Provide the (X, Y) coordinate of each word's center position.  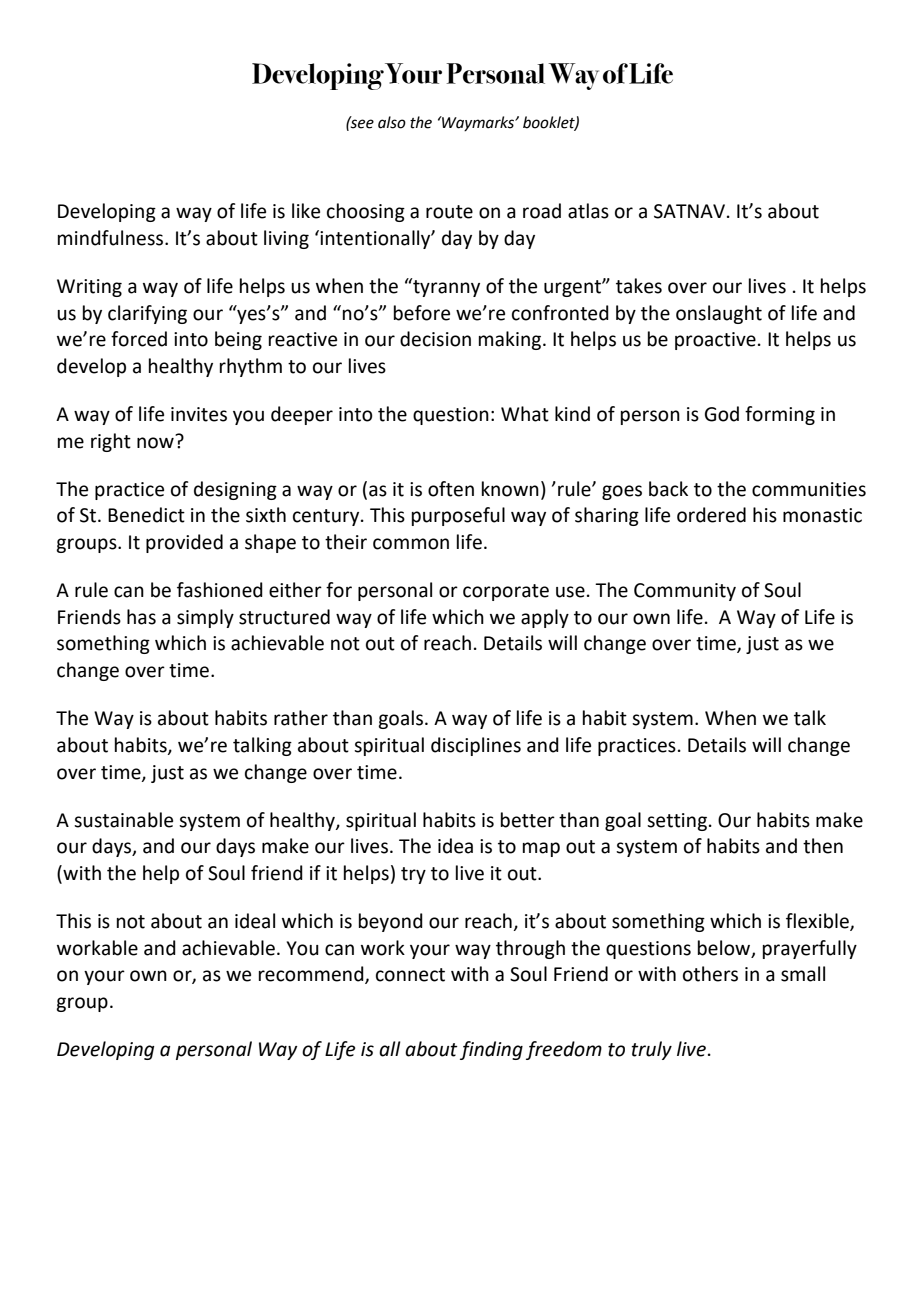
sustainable (123, 820)
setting (677, 822)
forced (139, 339)
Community (685, 592)
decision (435, 339)
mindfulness (112, 238)
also (392, 122)
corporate (506, 592)
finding (491, 1050)
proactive (715, 341)
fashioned (220, 590)
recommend (312, 975)
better (528, 820)
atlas (588, 211)
